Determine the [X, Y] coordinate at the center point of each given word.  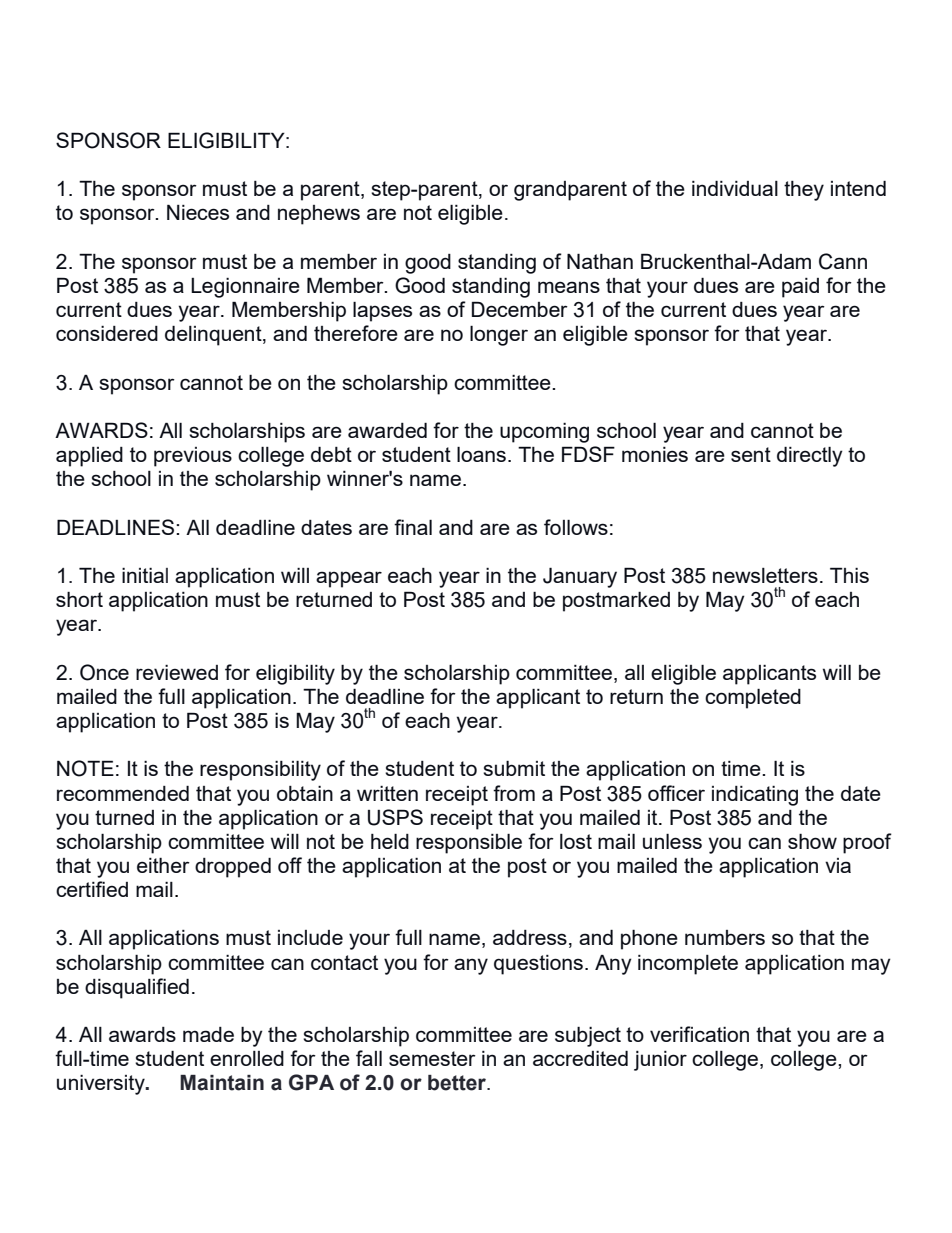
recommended [123, 793]
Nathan [600, 261]
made [208, 1034]
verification [699, 1034]
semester [432, 1058]
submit [514, 768]
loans [481, 454]
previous [193, 457]
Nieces [198, 212]
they [804, 191]
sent [751, 454]
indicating [755, 796]
